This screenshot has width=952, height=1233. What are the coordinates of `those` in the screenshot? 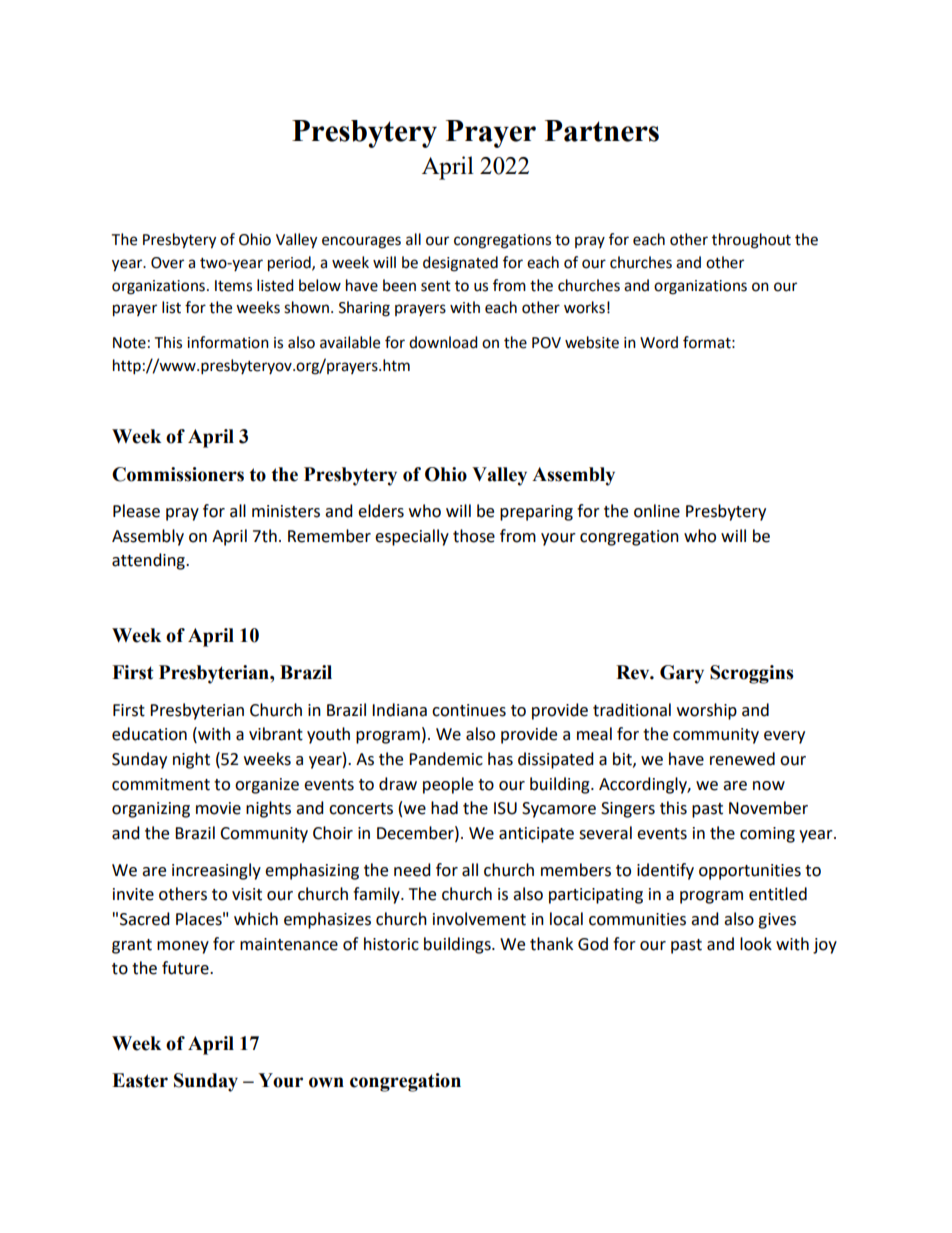 It's located at (474, 536).
